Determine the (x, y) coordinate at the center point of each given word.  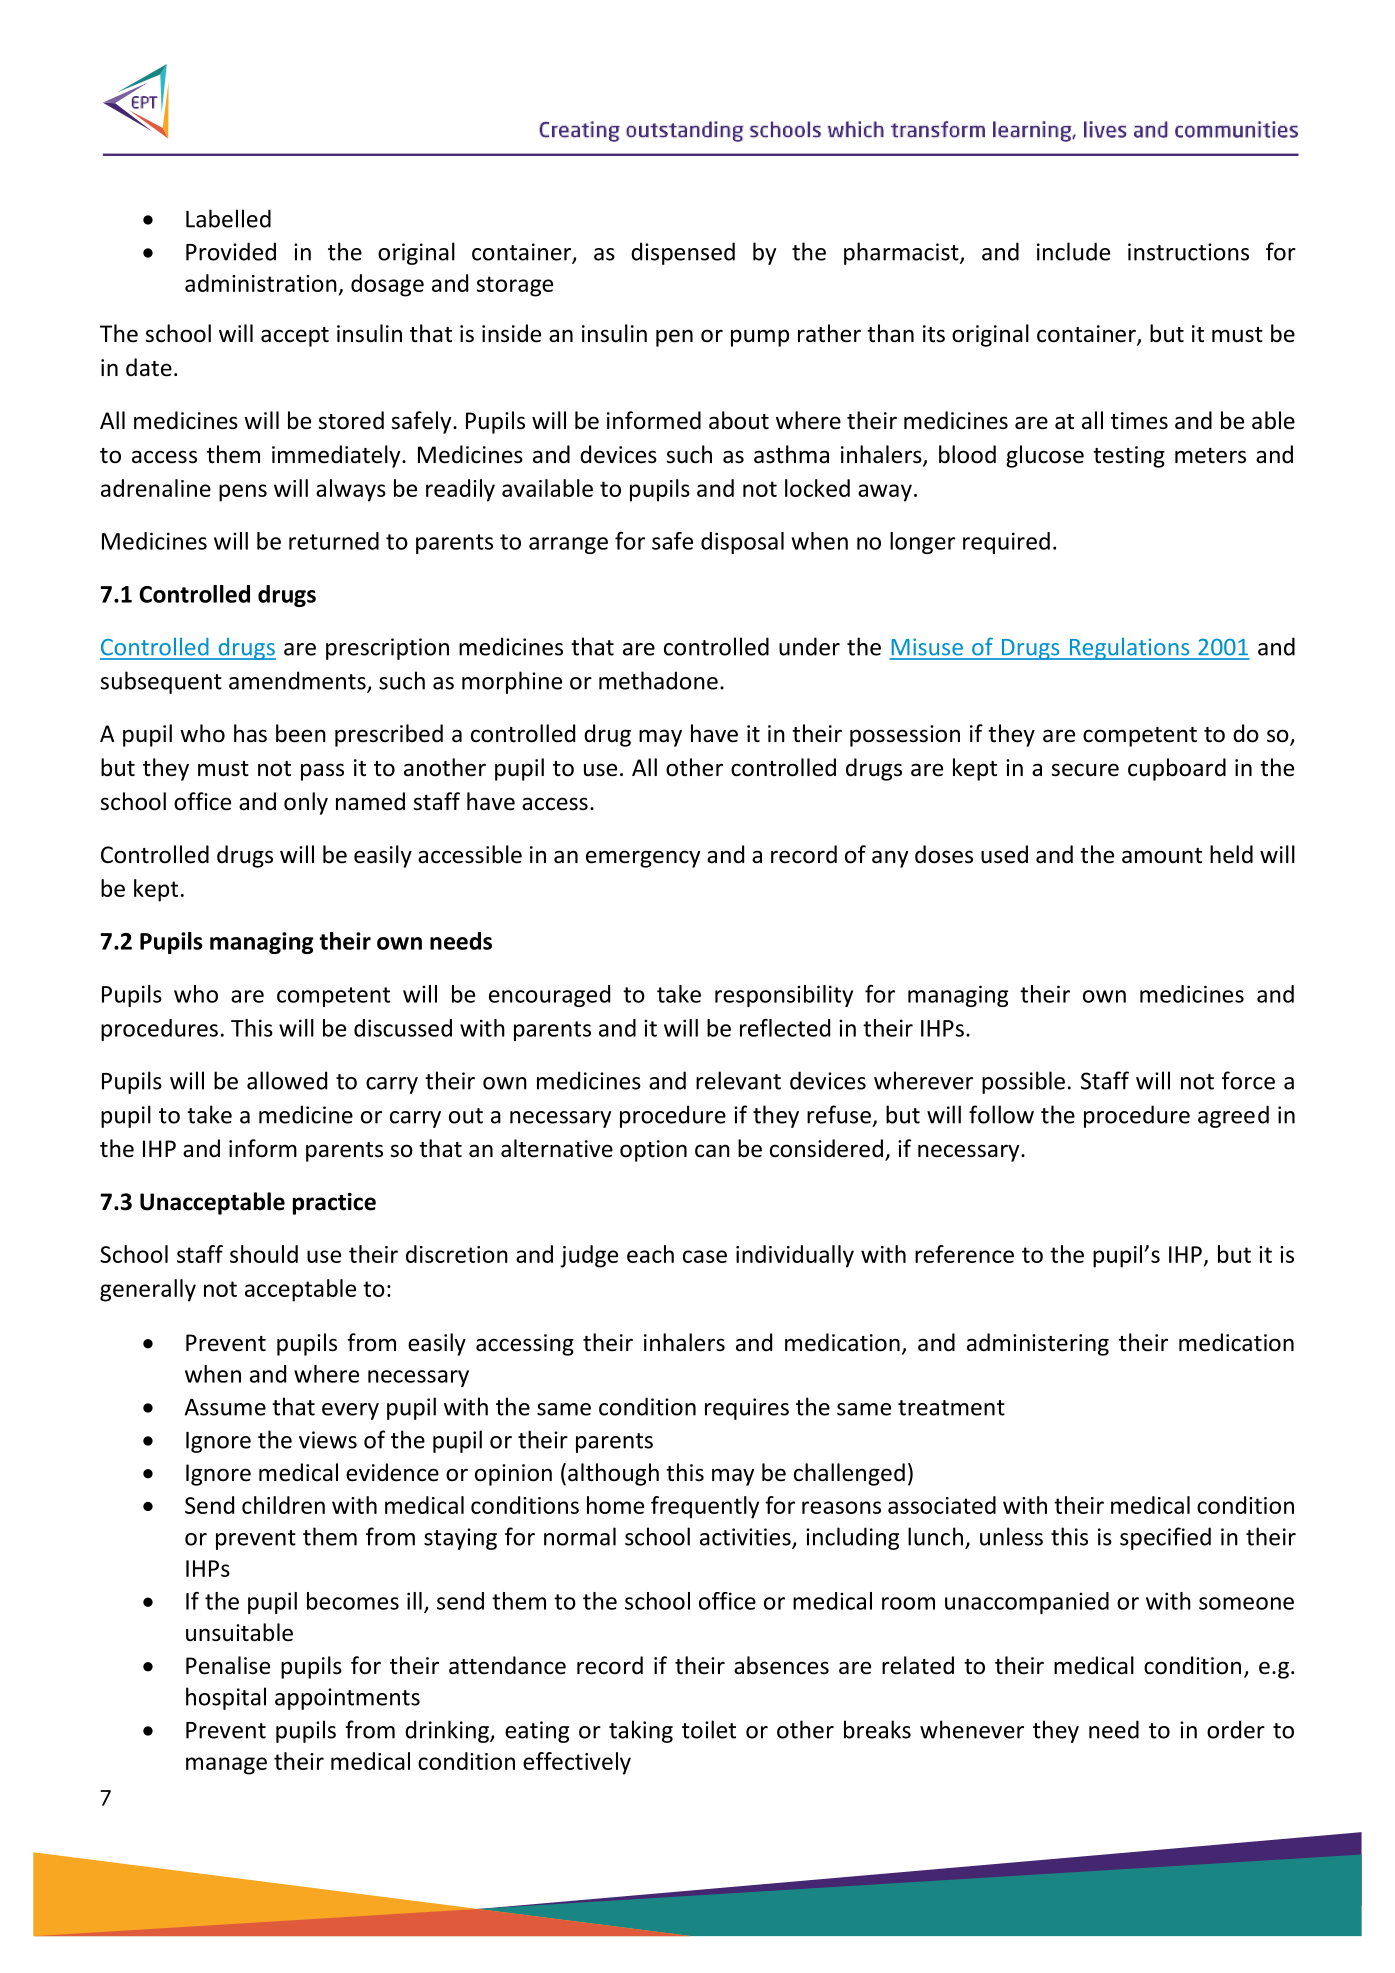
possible (1023, 1082)
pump (760, 338)
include (1073, 251)
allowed (287, 1080)
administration (261, 283)
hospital (226, 1698)
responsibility (784, 996)
